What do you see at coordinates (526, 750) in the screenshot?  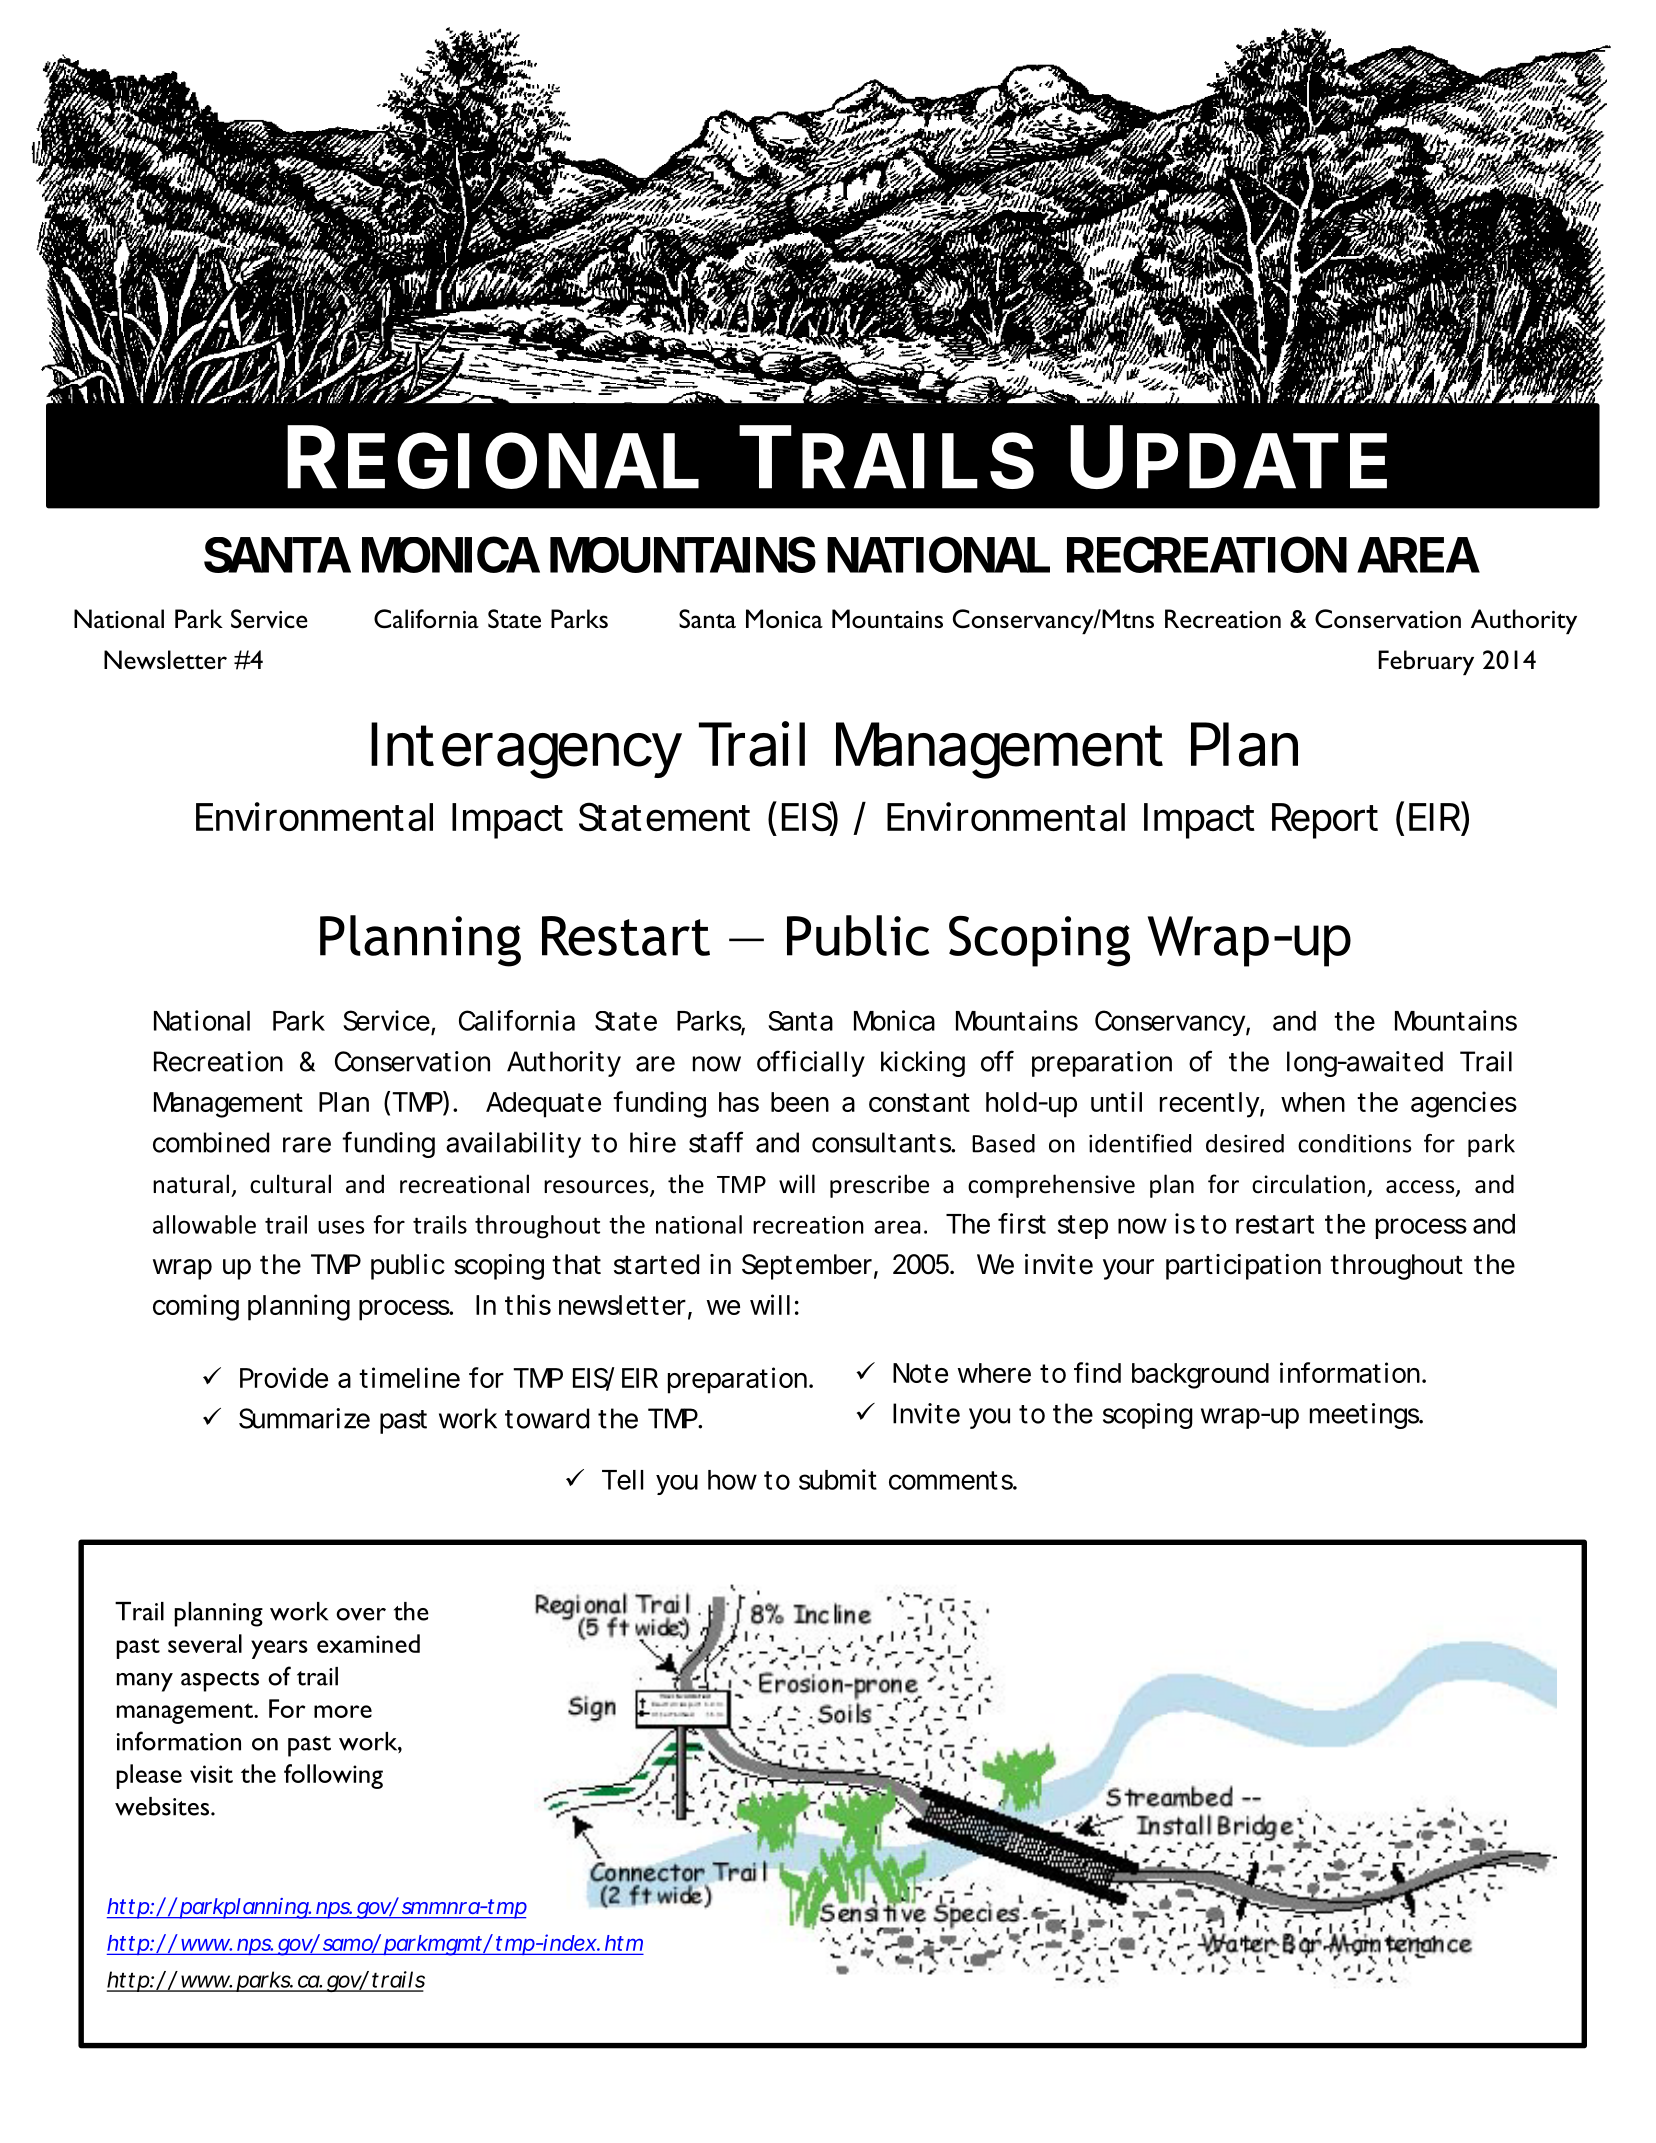 I see `Interagency` at bounding box center [526, 750].
